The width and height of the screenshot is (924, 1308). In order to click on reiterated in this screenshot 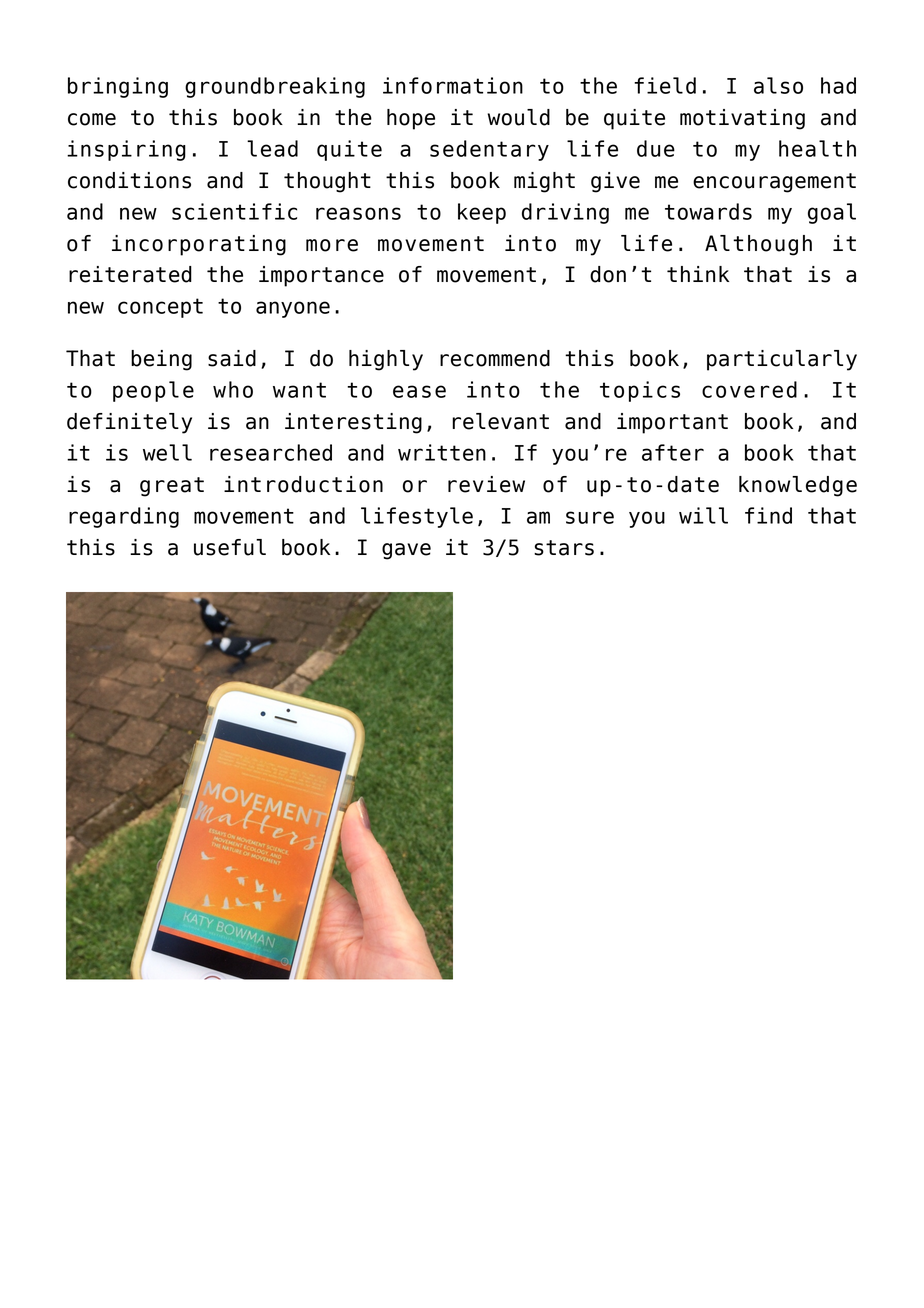, I will do `click(130, 274)`.
